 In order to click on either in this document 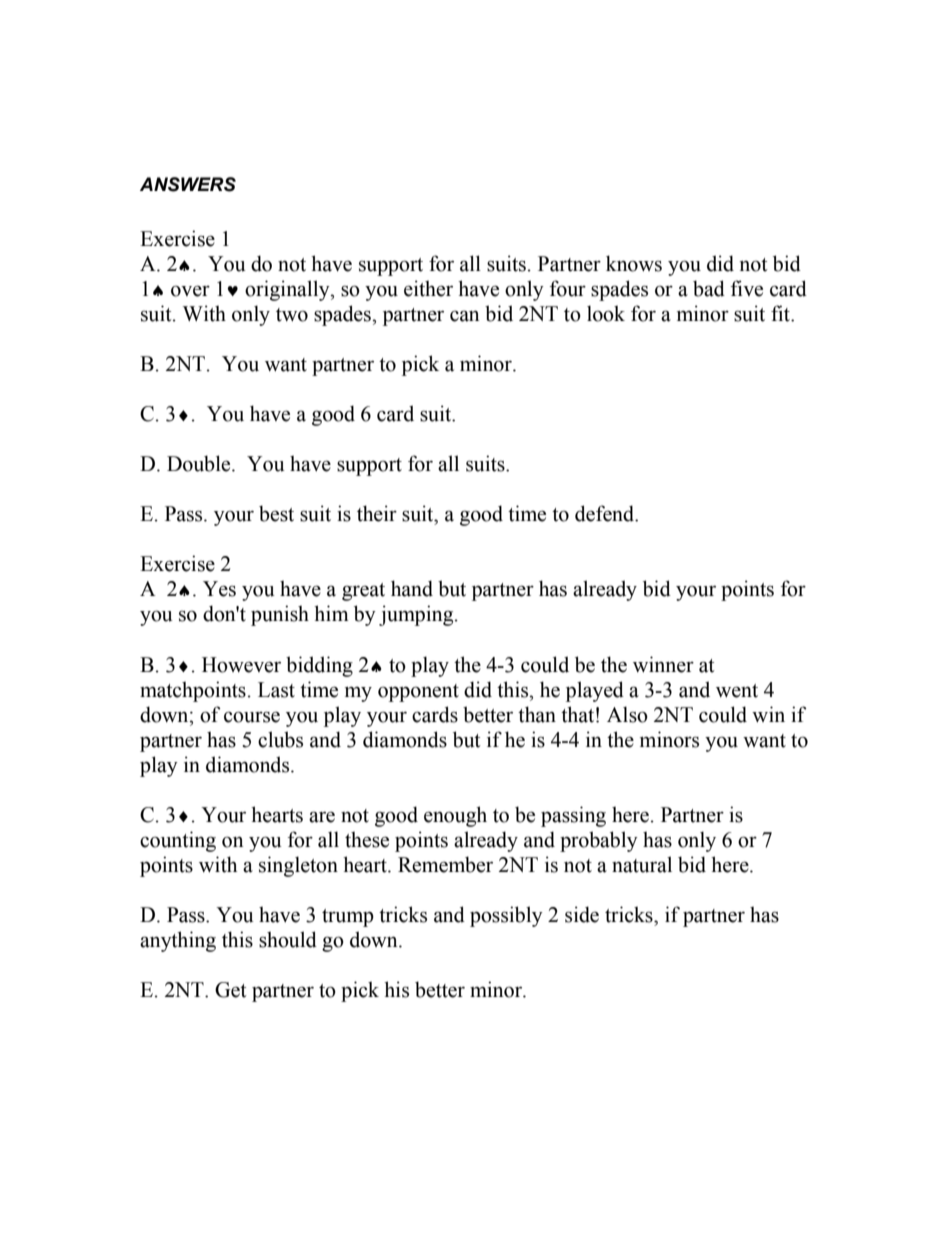, I will do `click(428, 288)`.
